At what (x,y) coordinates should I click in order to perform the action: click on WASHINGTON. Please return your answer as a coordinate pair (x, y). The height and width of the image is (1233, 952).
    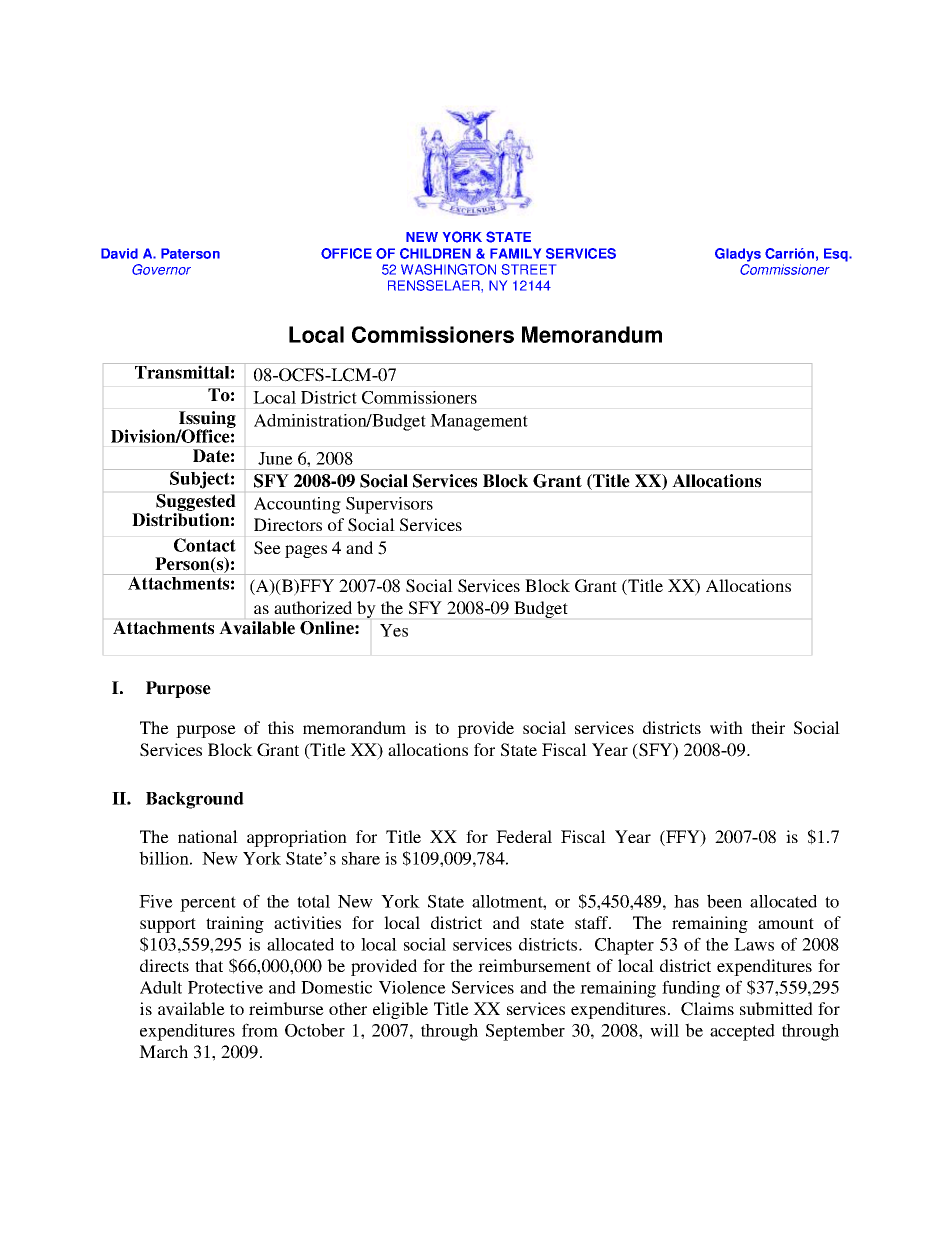
    Looking at the image, I should click on (448, 269).
